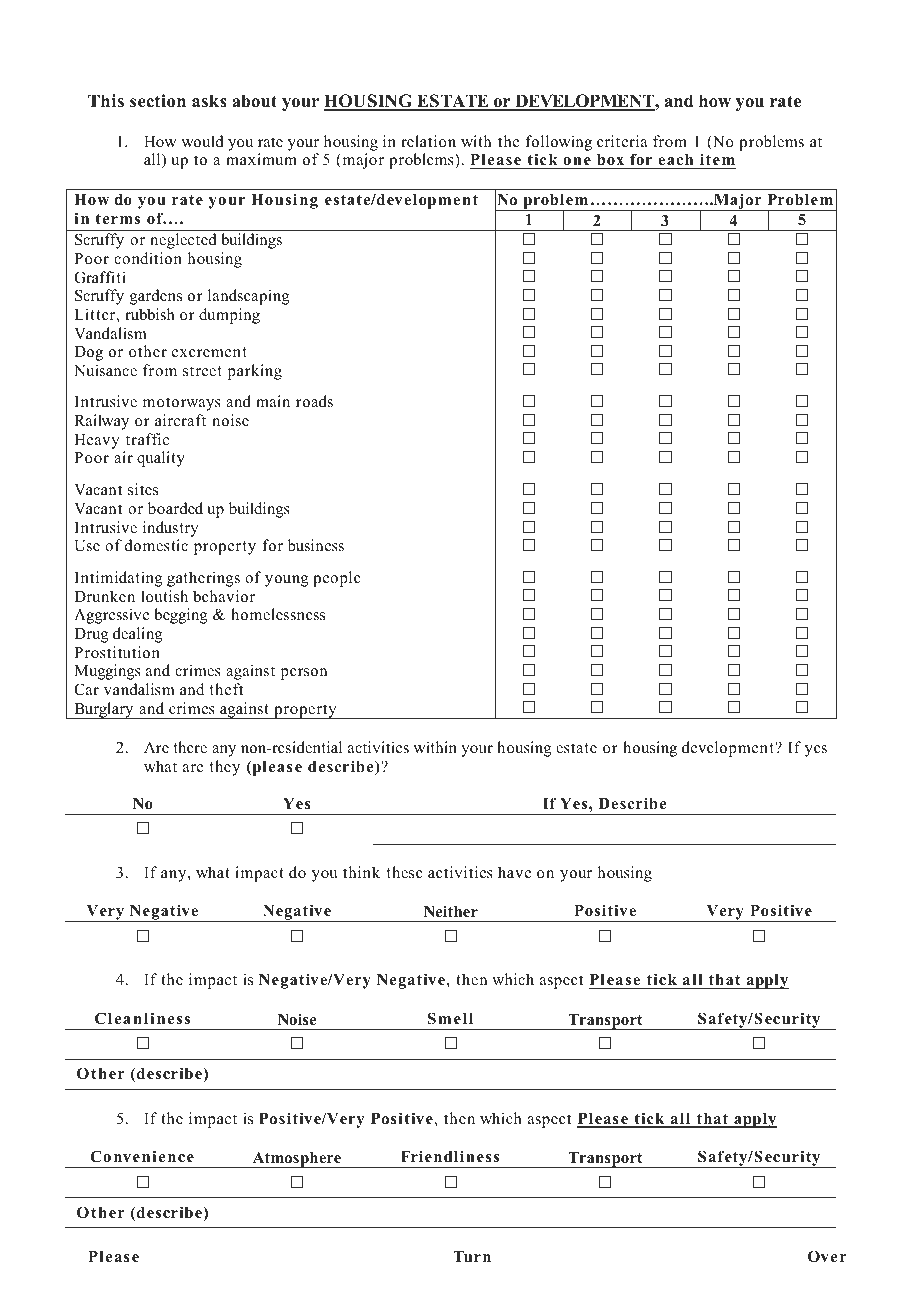  What do you see at coordinates (203, 141) in the page?
I see `would` at bounding box center [203, 141].
